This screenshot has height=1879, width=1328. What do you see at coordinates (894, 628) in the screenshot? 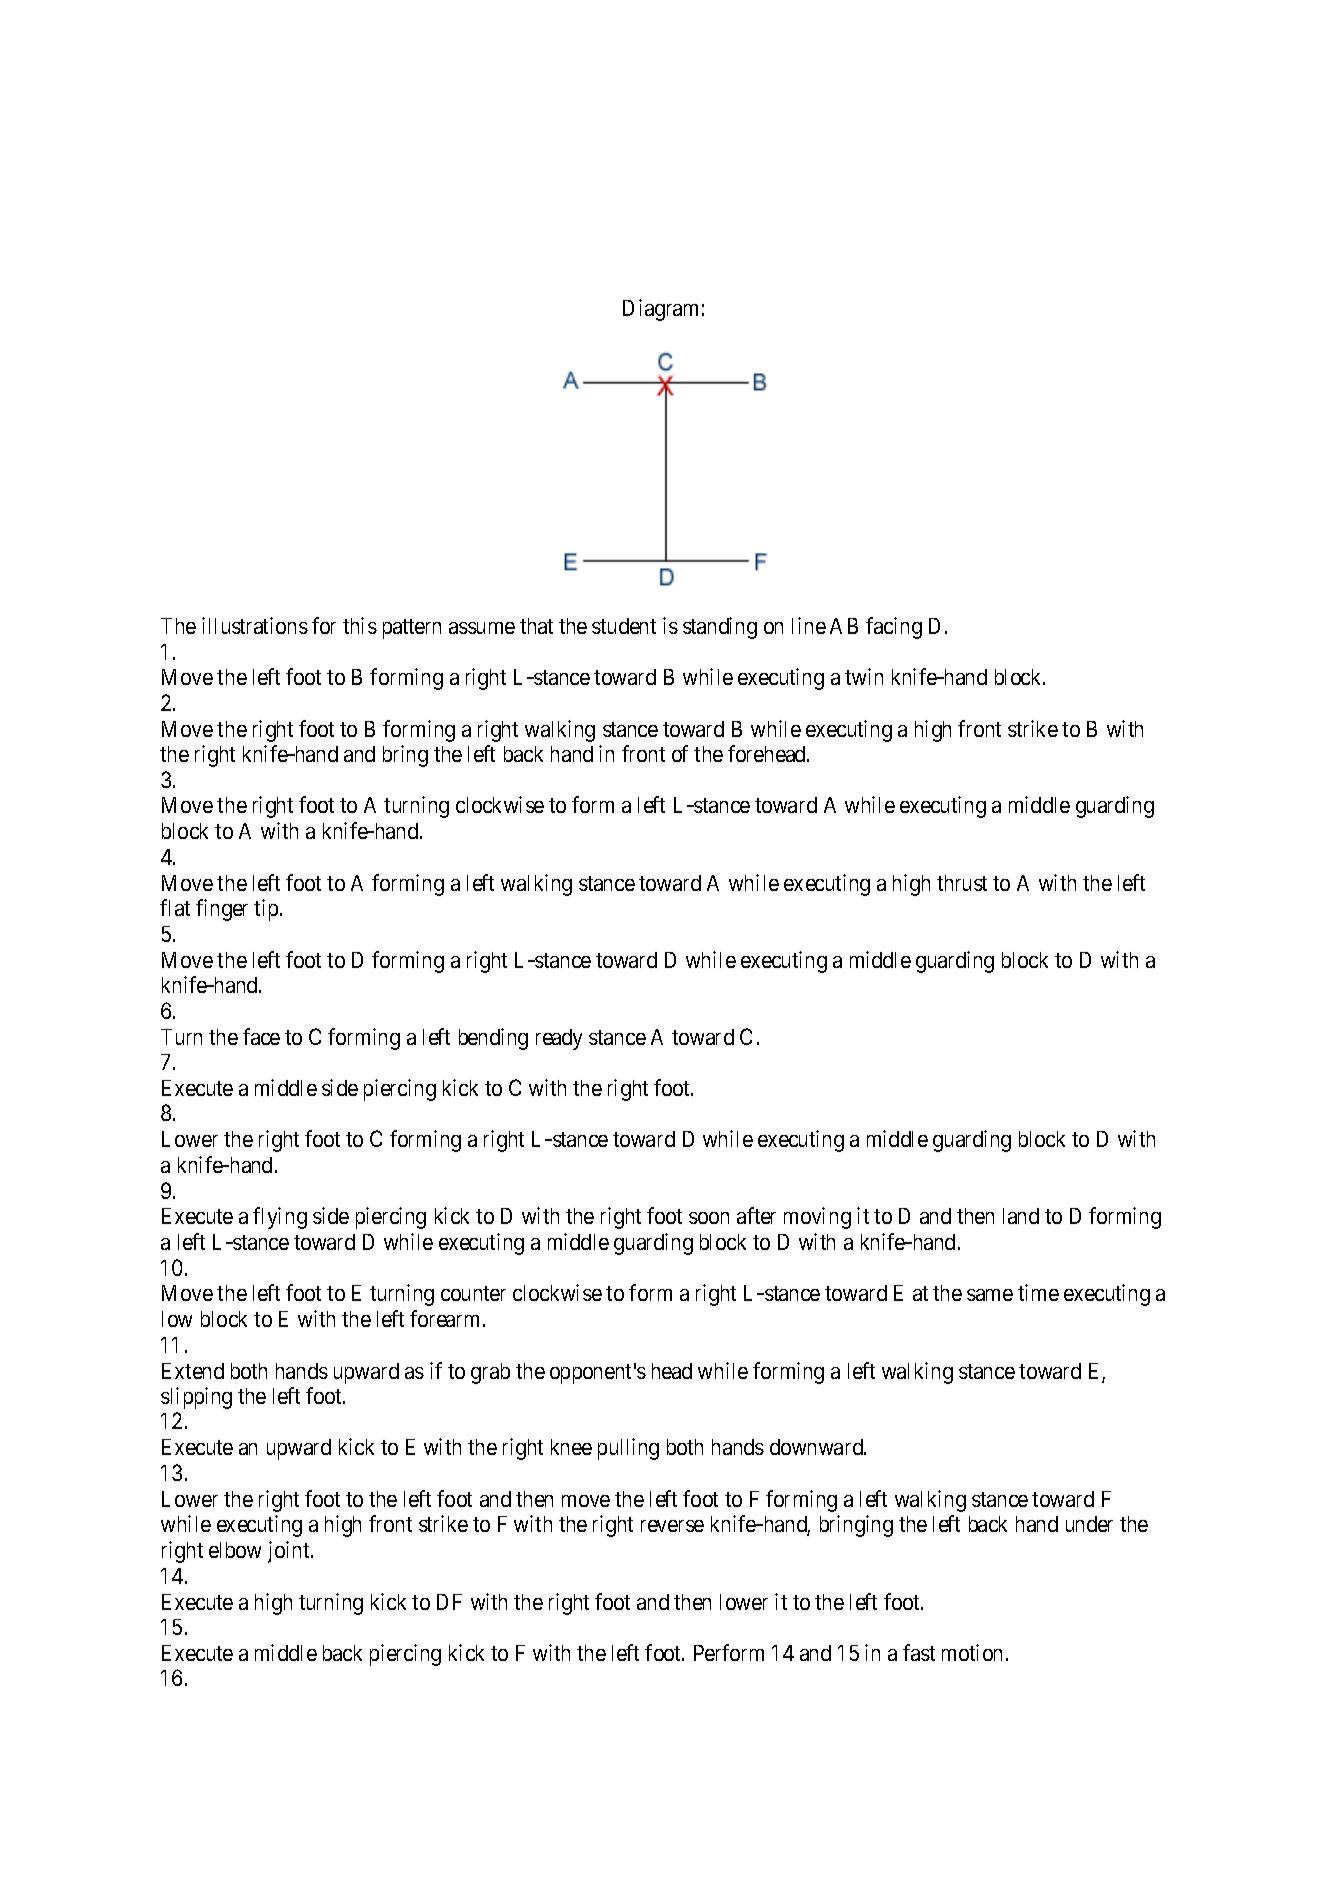
I see `facing` at bounding box center [894, 628].
